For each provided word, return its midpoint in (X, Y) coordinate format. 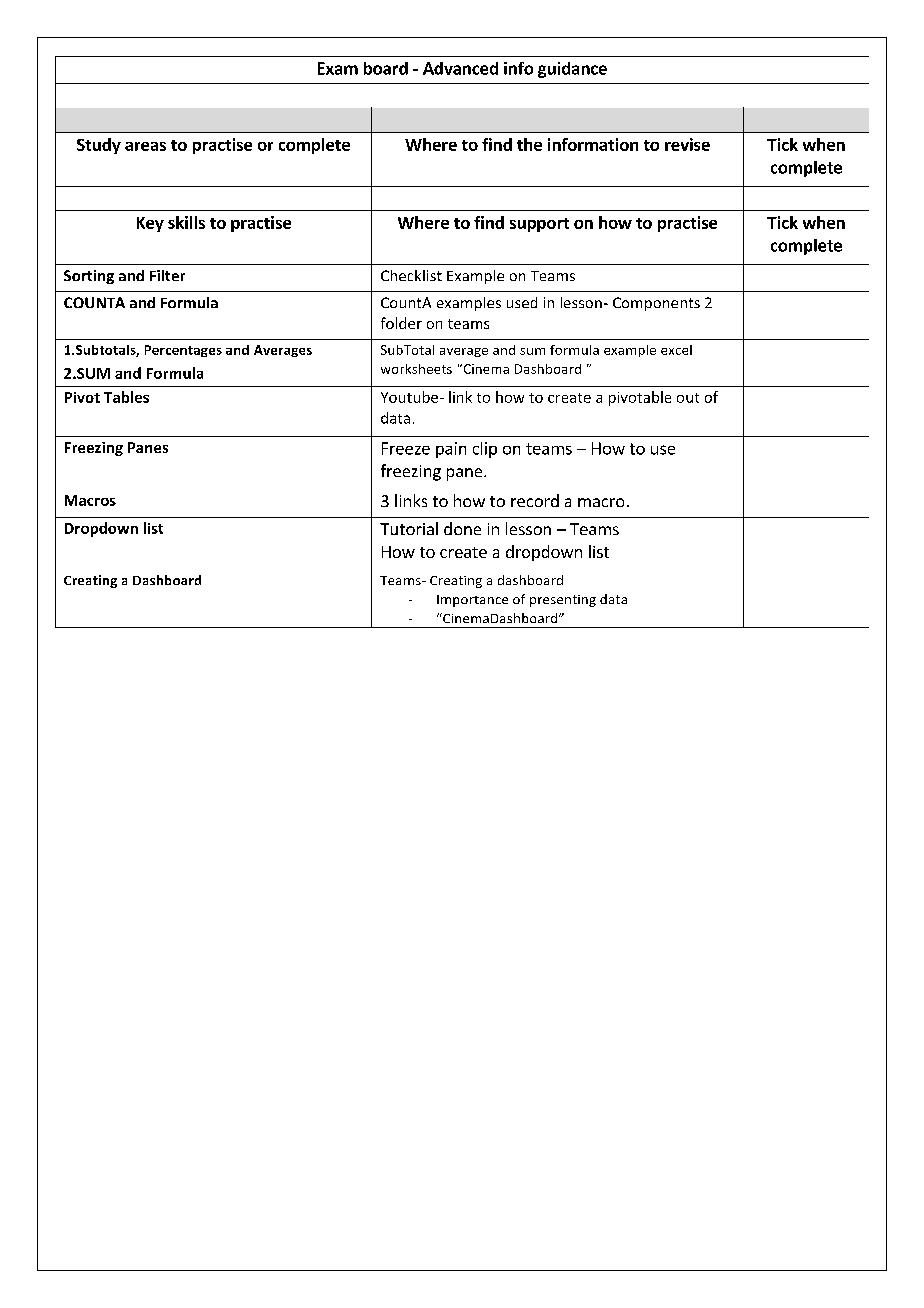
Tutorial (409, 528)
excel (676, 350)
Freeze (406, 448)
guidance (572, 70)
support (539, 225)
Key (150, 224)
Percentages (183, 351)
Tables (126, 397)
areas (145, 146)
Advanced (460, 68)
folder (401, 323)
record (535, 500)
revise (687, 144)
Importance (472, 601)
